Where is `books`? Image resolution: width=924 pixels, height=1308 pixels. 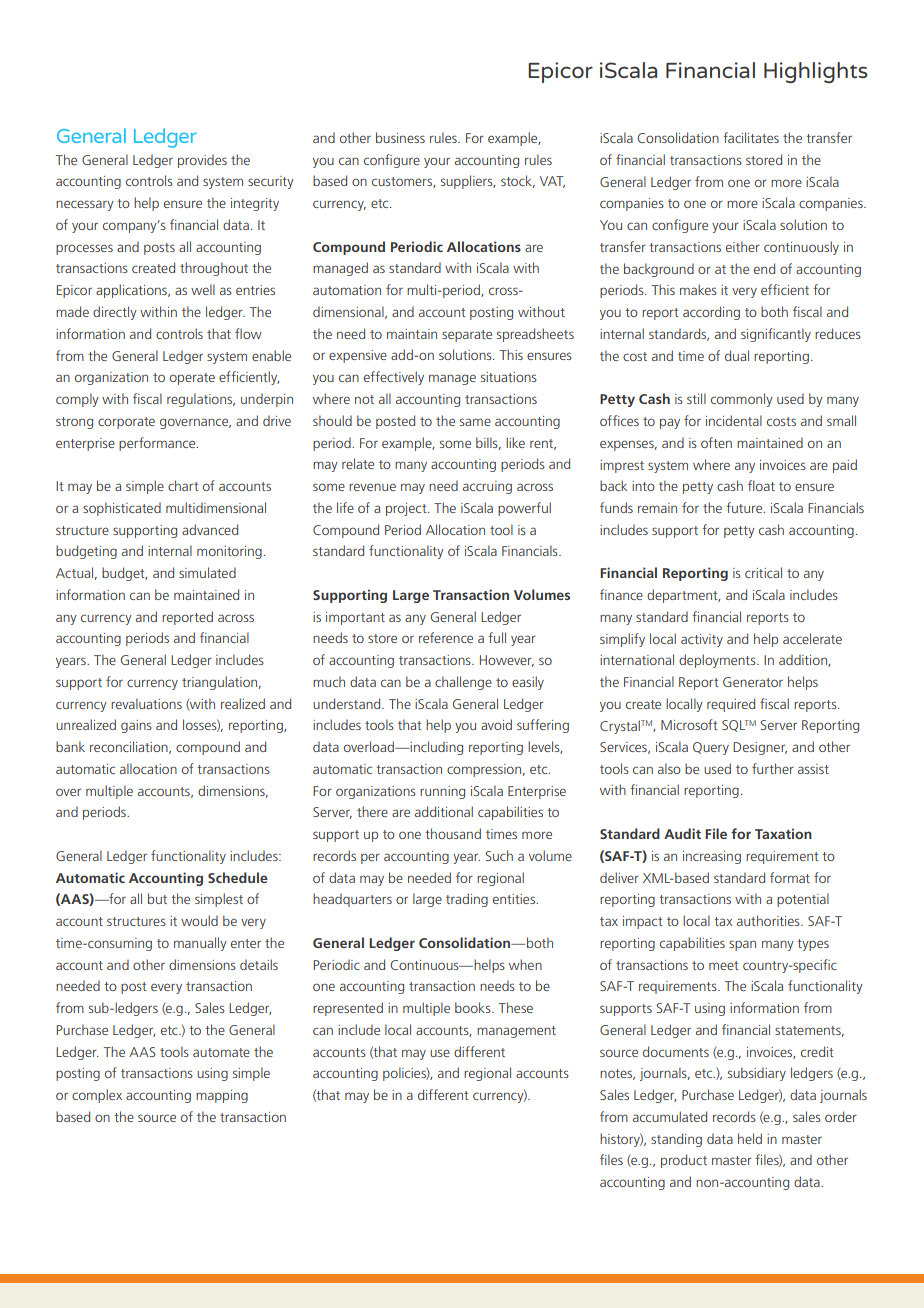
books is located at coordinates (474, 1007).
